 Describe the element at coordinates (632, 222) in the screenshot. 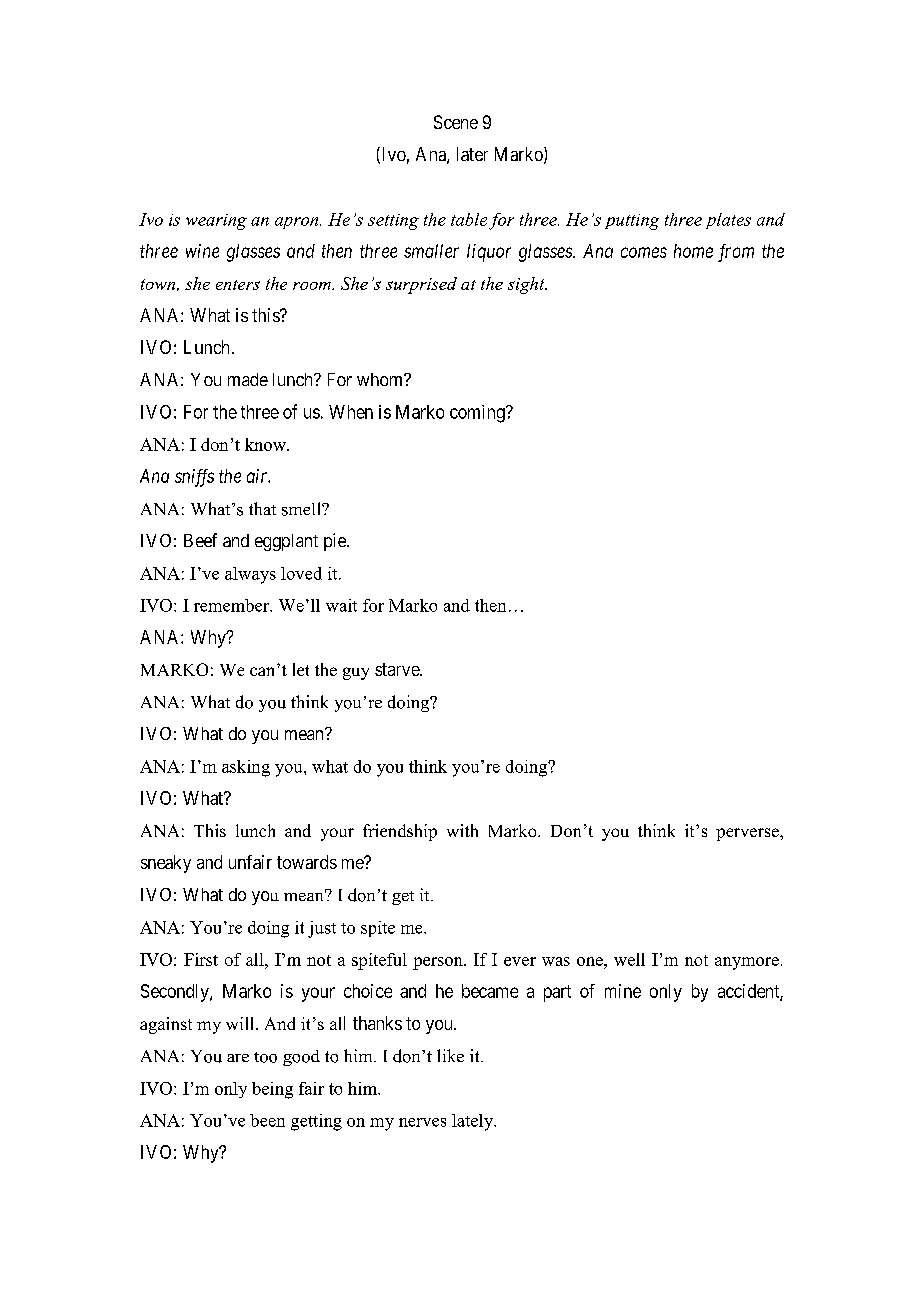

I see `putting` at that location.
